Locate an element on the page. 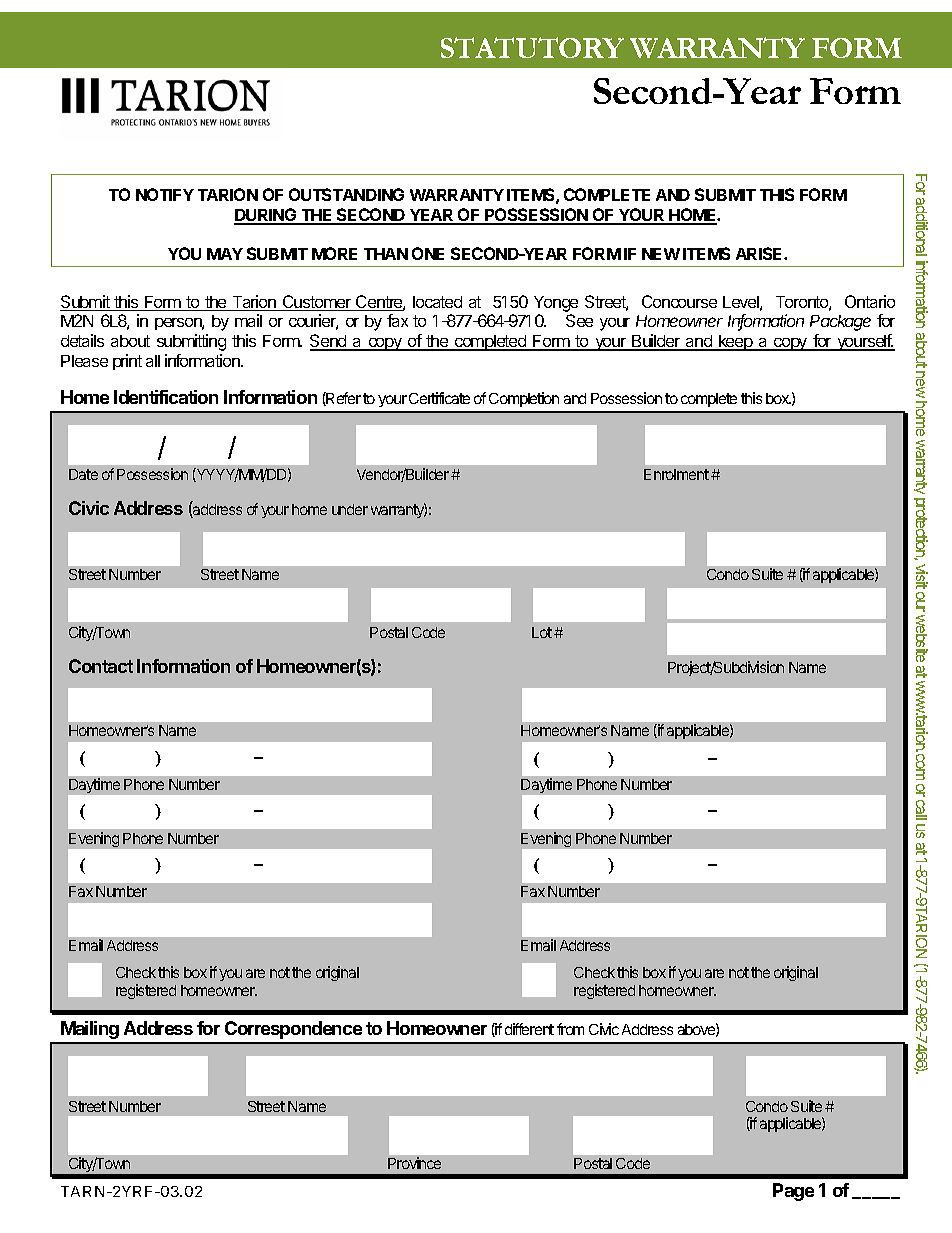  Contact is located at coordinates (101, 666).
